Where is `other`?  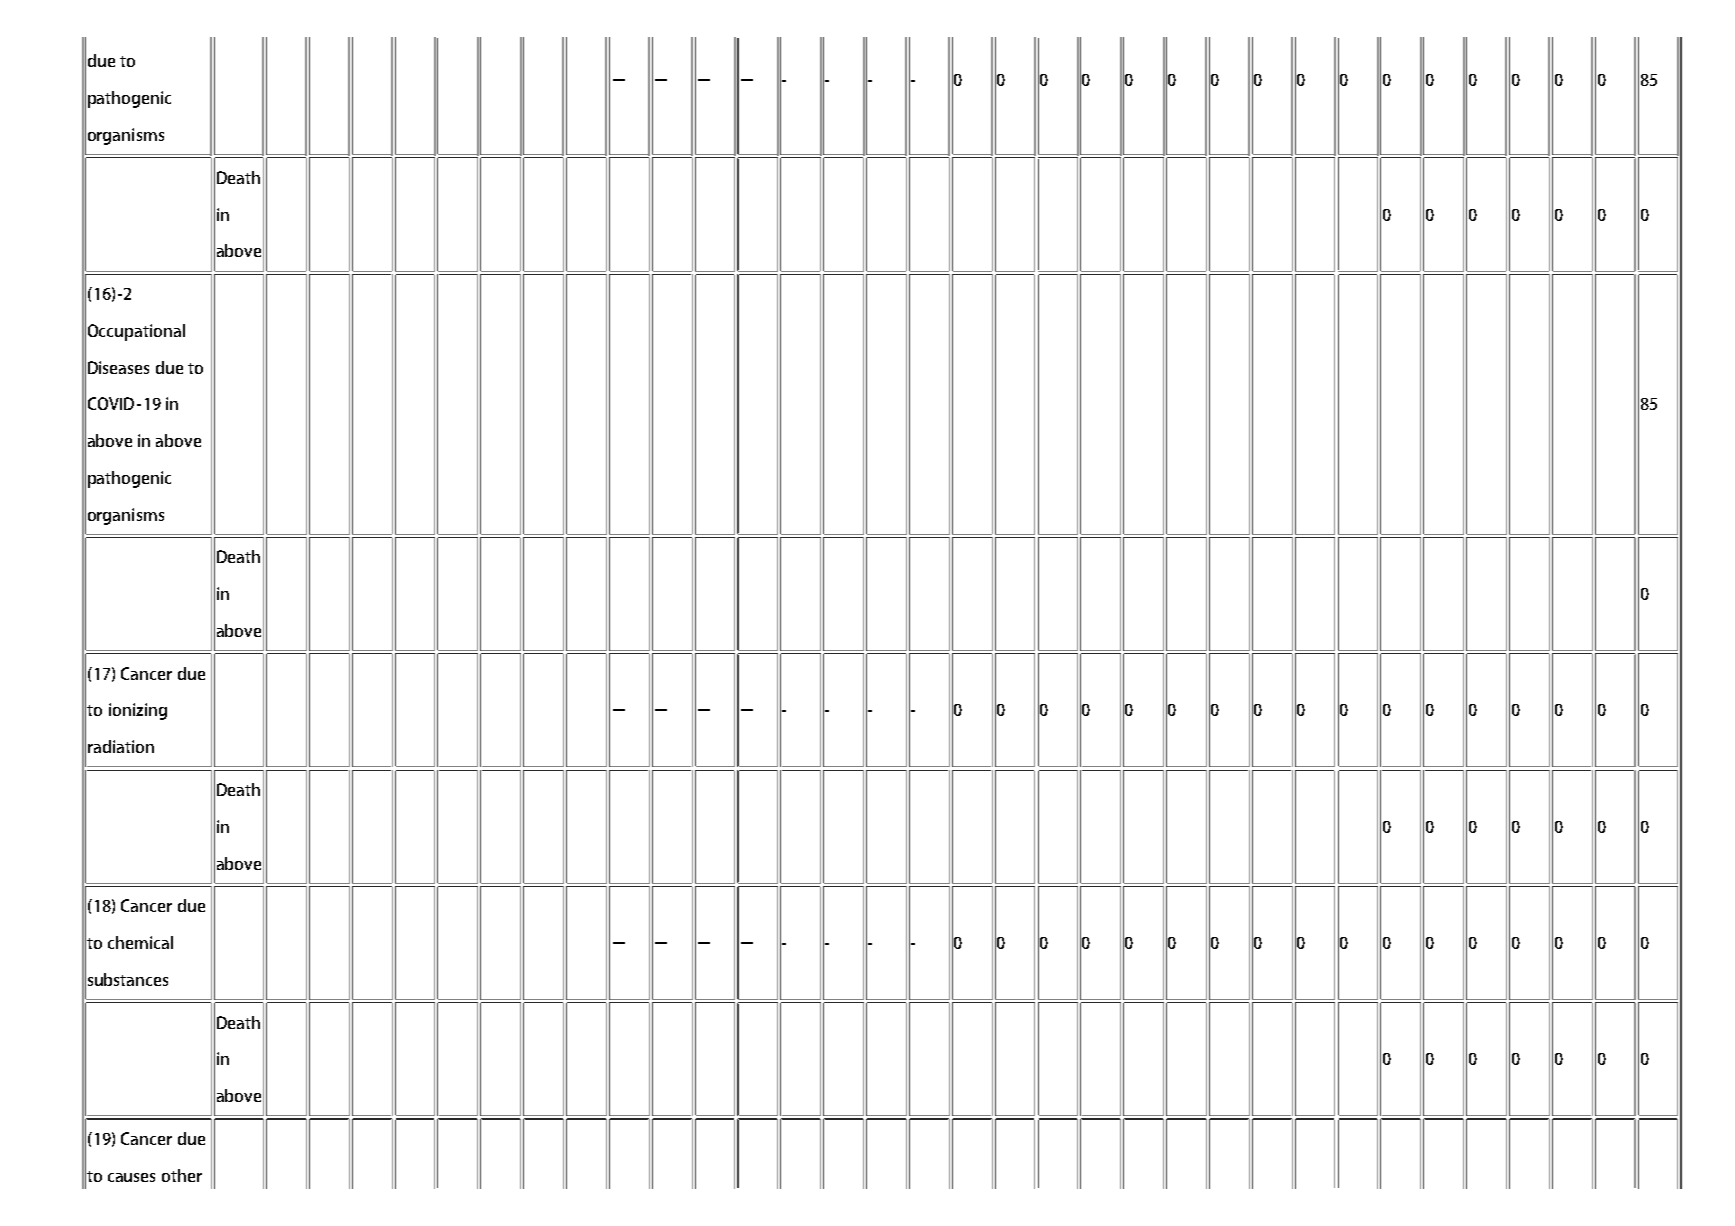 other is located at coordinates (182, 1175).
